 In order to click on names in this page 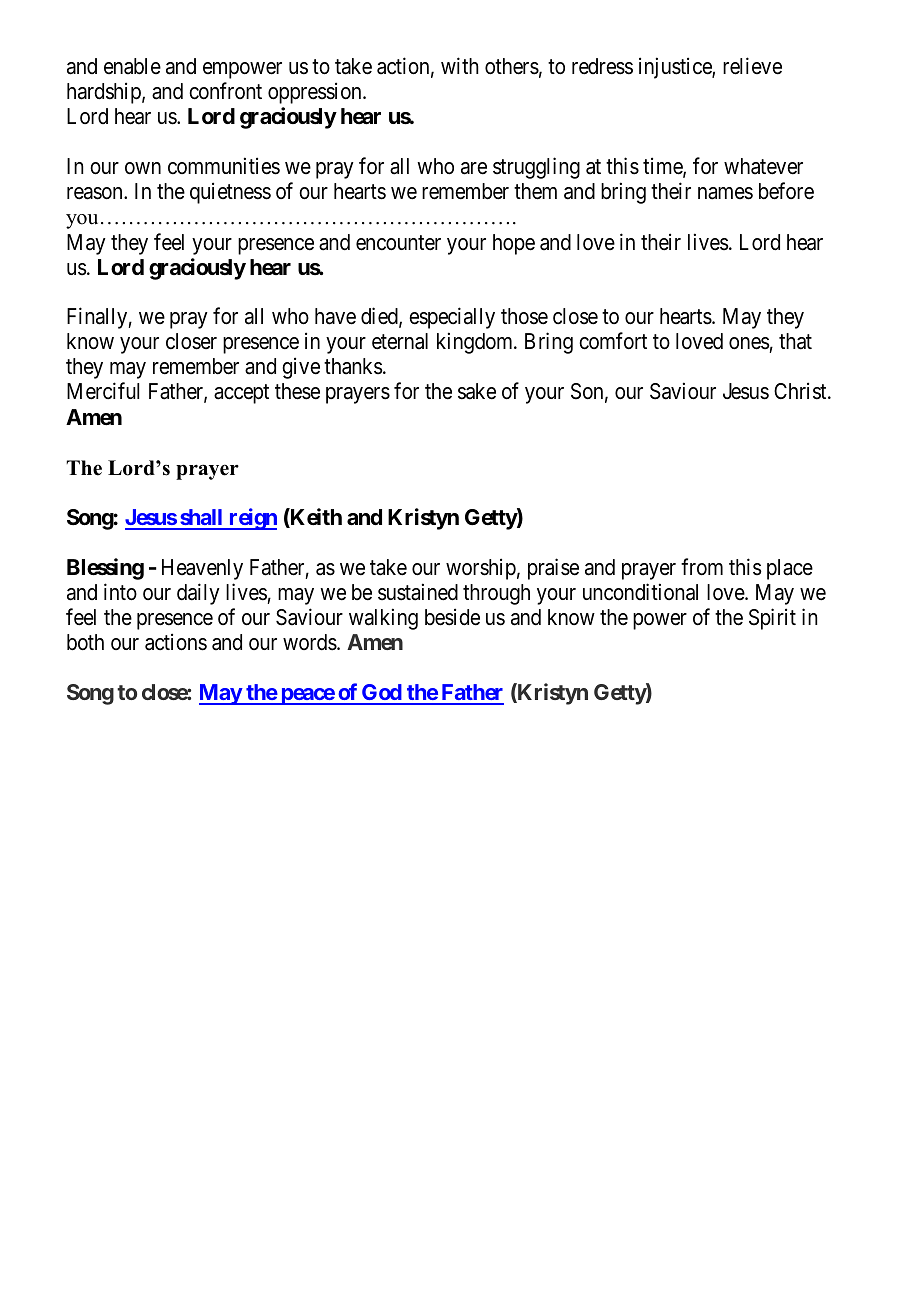, I will do `click(725, 193)`.
